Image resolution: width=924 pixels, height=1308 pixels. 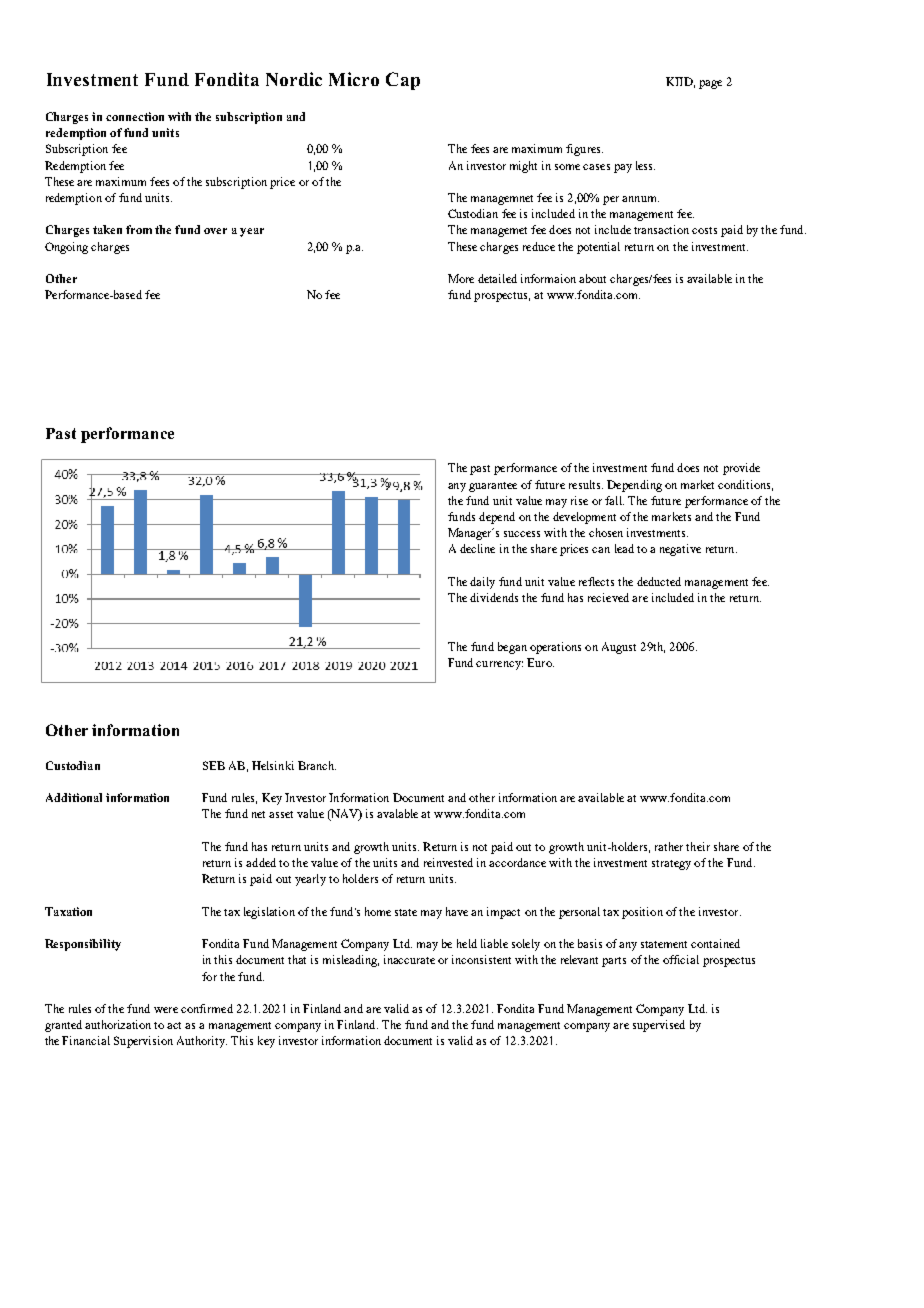 What do you see at coordinates (214, 765) in the image?
I see `SEB` at bounding box center [214, 765].
